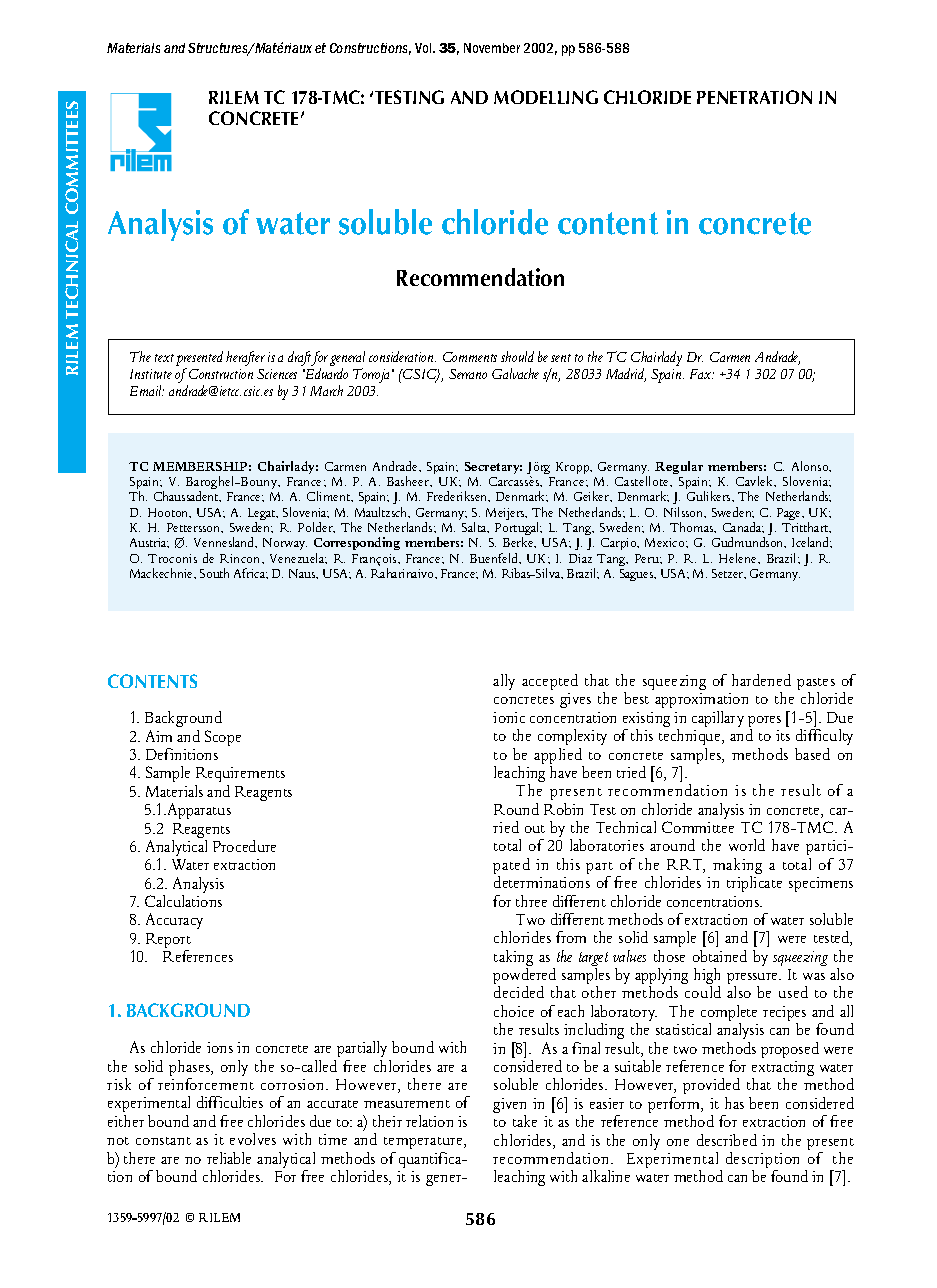  What do you see at coordinates (729, 574) in the image?
I see `Setzer` at bounding box center [729, 574].
